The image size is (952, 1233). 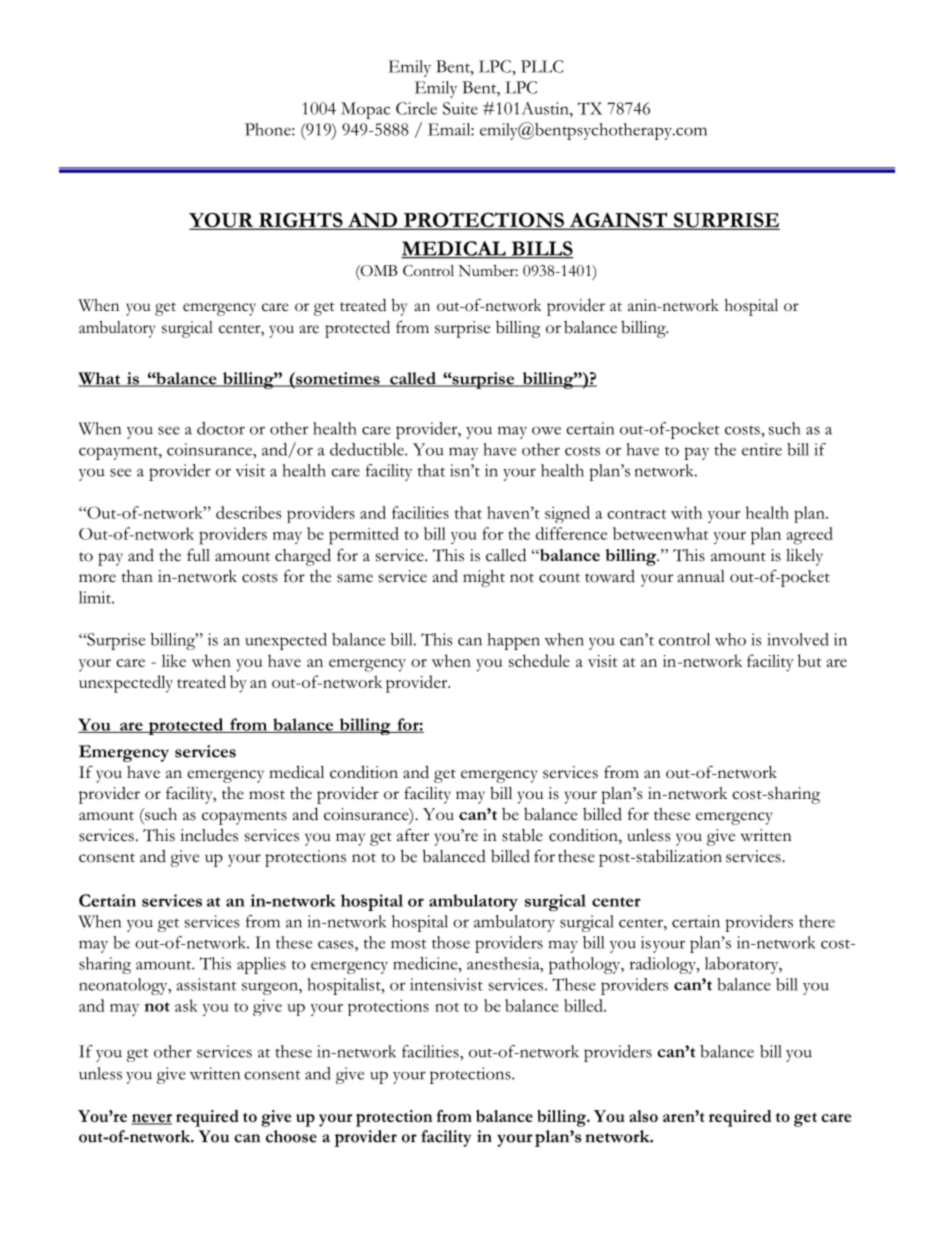 I want to click on annual, so click(x=701, y=576).
